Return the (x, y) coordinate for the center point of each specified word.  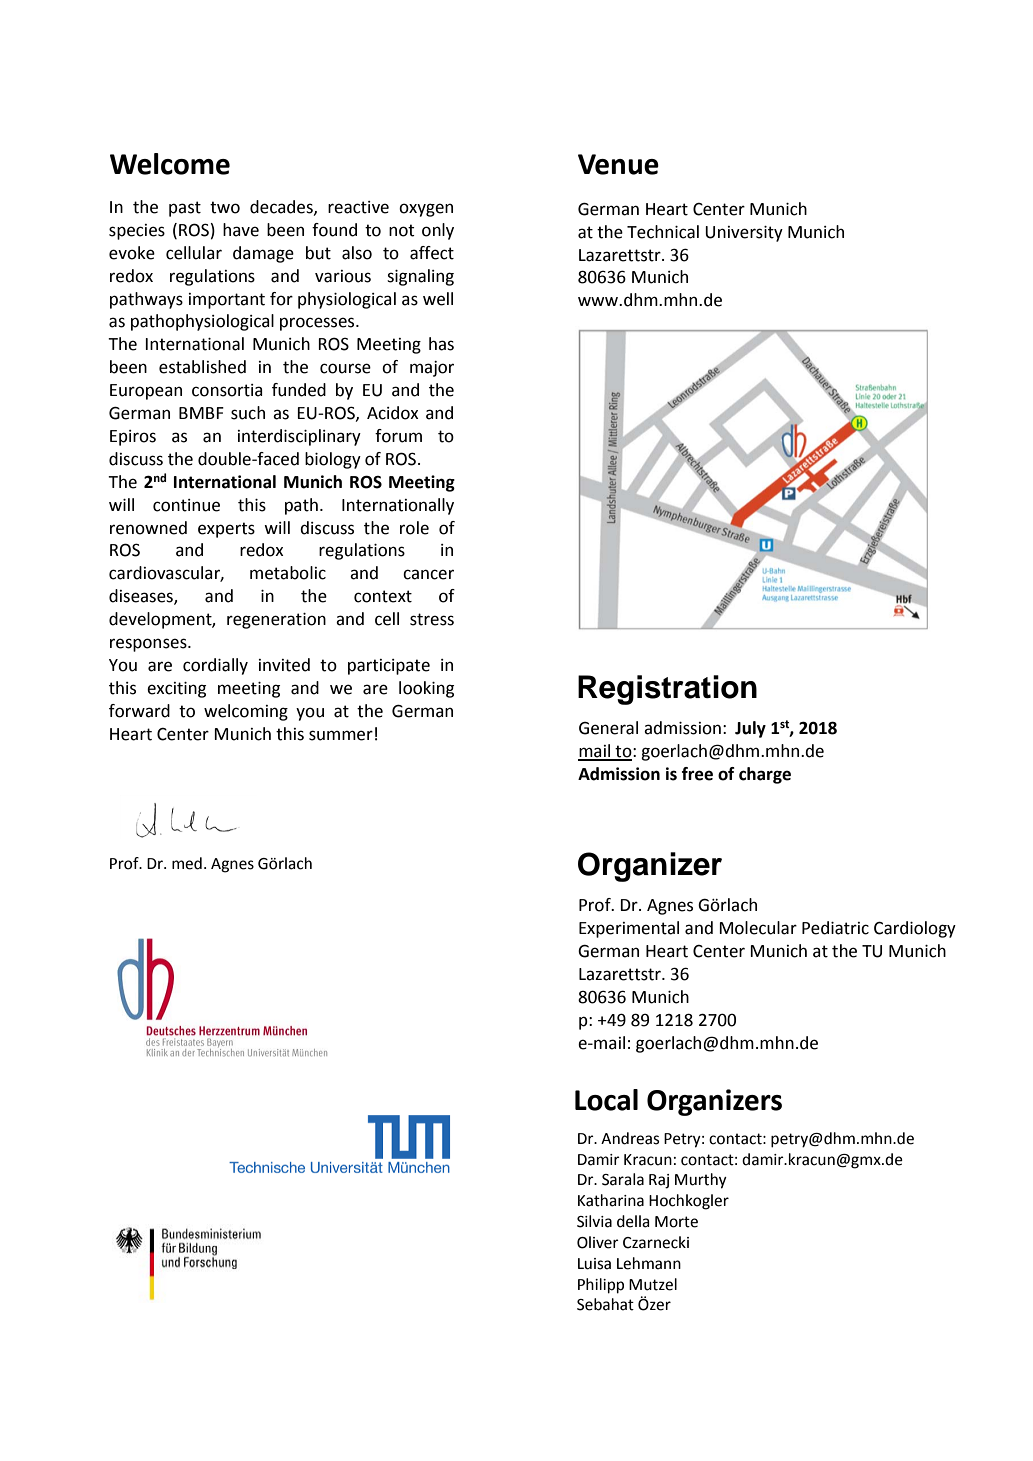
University (744, 234)
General (608, 728)
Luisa (594, 1264)
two (225, 207)
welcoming (246, 712)
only (438, 231)
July (750, 729)
